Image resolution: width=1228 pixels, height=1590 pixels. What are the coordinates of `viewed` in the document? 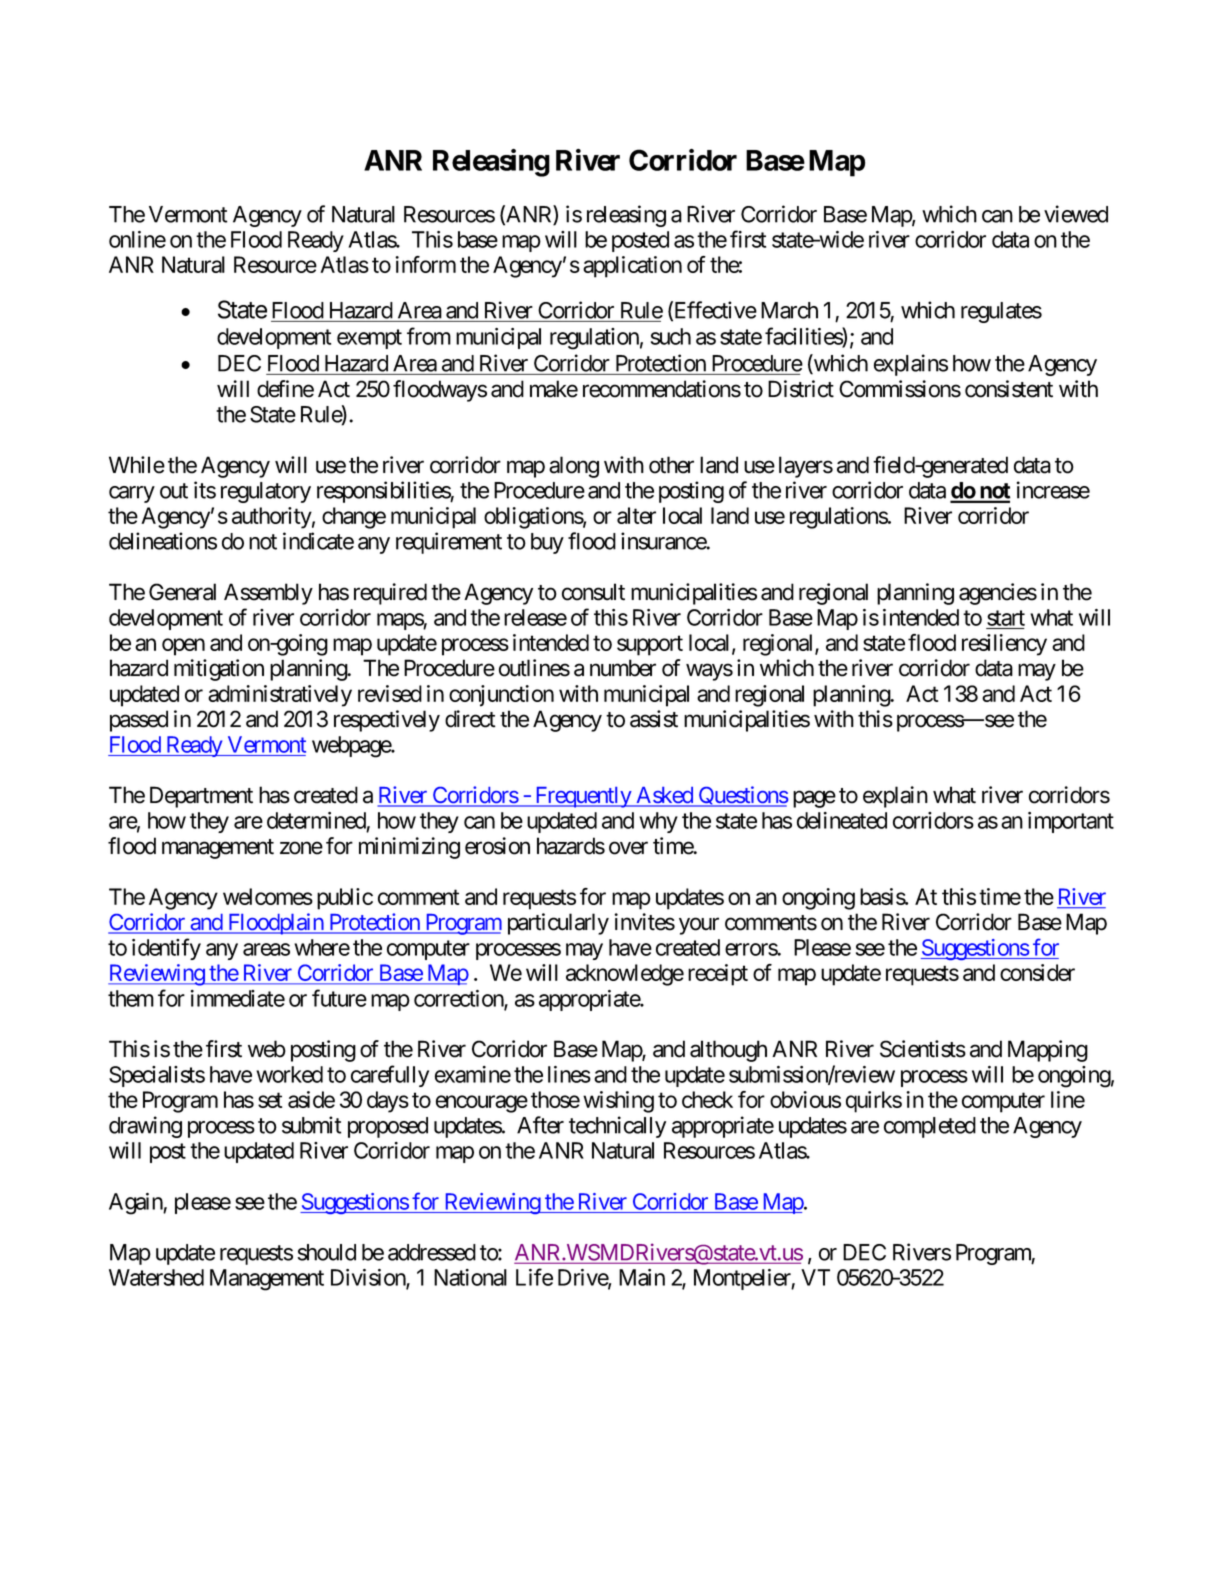 It's located at (1076, 214).
